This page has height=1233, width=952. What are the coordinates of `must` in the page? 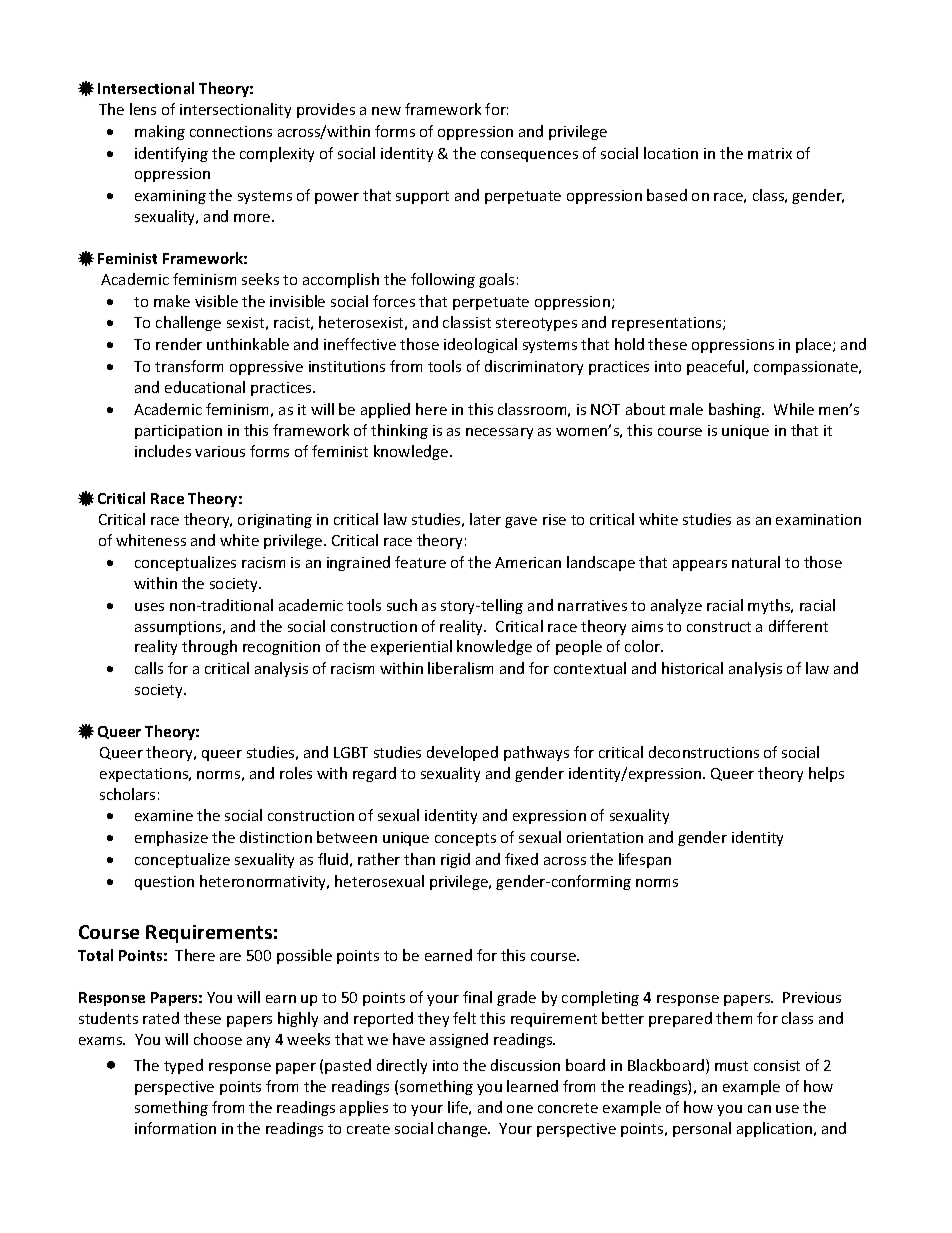 It's located at (731, 1066).
